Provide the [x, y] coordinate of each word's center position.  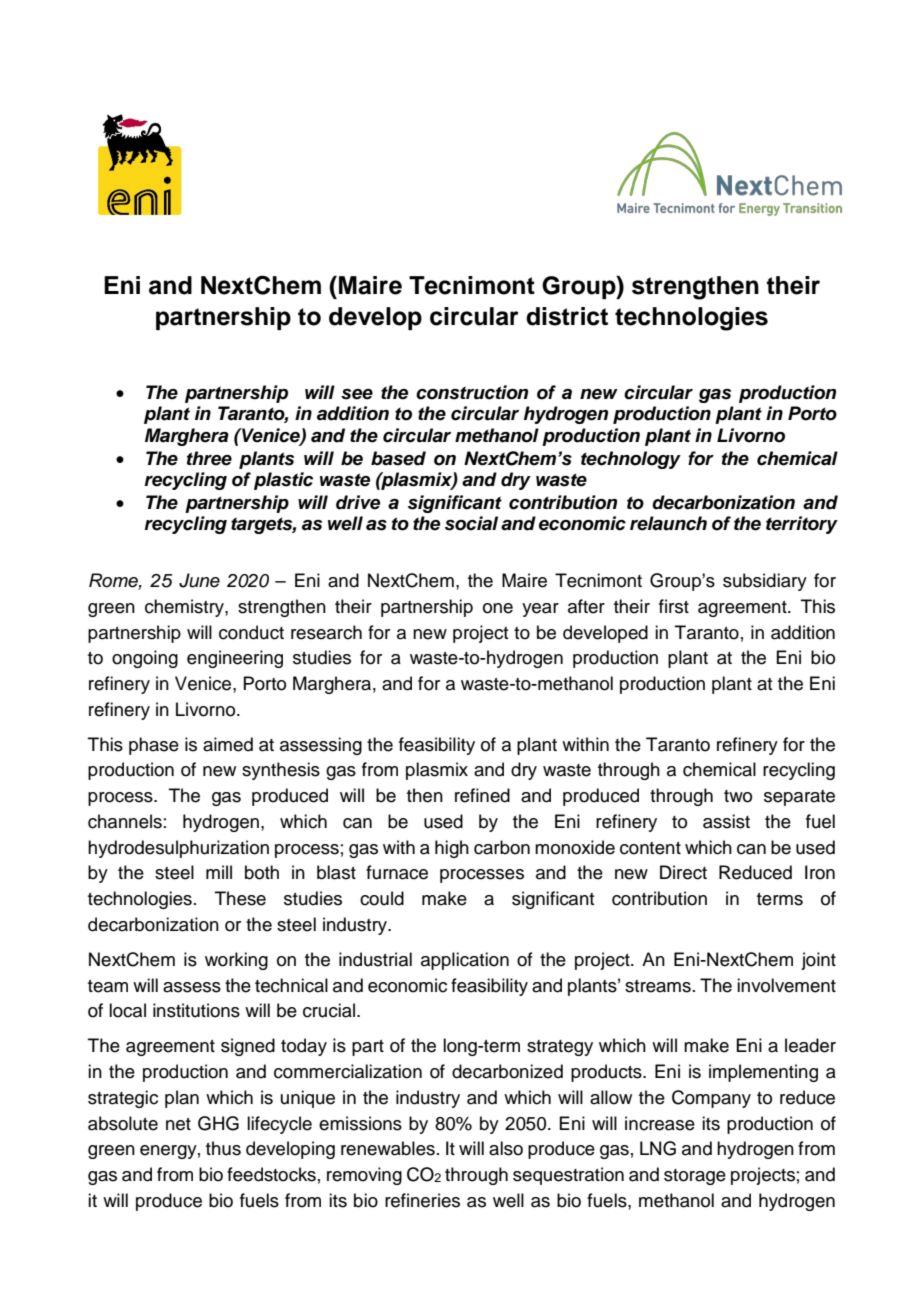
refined [482, 795]
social [471, 523]
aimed [228, 744]
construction [472, 392]
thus [223, 1148]
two [738, 796]
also [506, 1148]
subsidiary [765, 582]
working [236, 961]
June [199, 580]
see [357, 394]
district [567, 316]
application [465, 961]
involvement [786, 985]
